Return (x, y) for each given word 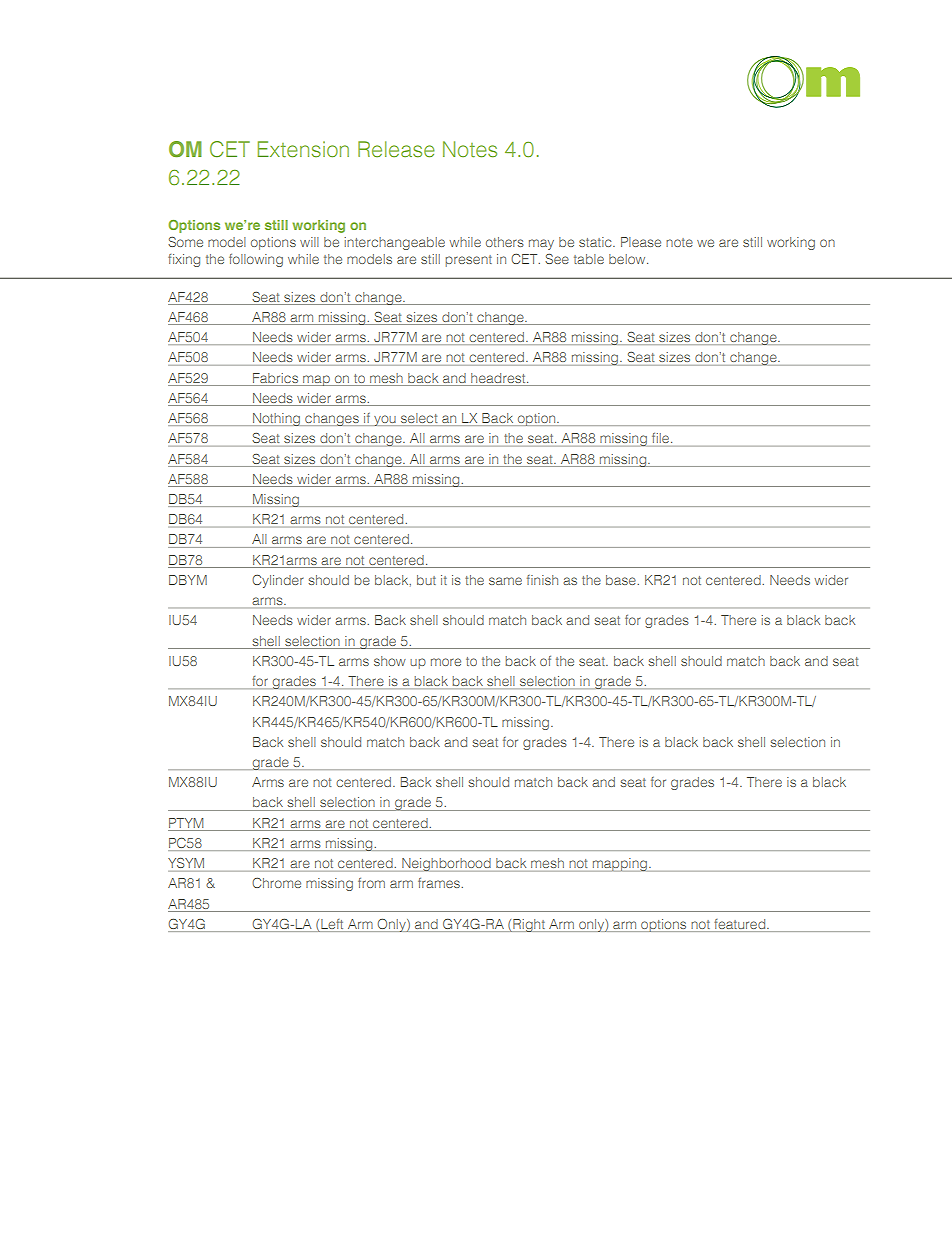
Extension (303, 149)
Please (641, 242)
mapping (620, 865)
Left (332, 925)
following (256, 260)
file (662, 438)
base (622, 580)
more (446, 662)
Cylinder (278, 581)
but (426, 580)
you (385, 420)
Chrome (276, 883)
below (628, 259)
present (469, 261)
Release (396, 149)
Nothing (276, 419)
